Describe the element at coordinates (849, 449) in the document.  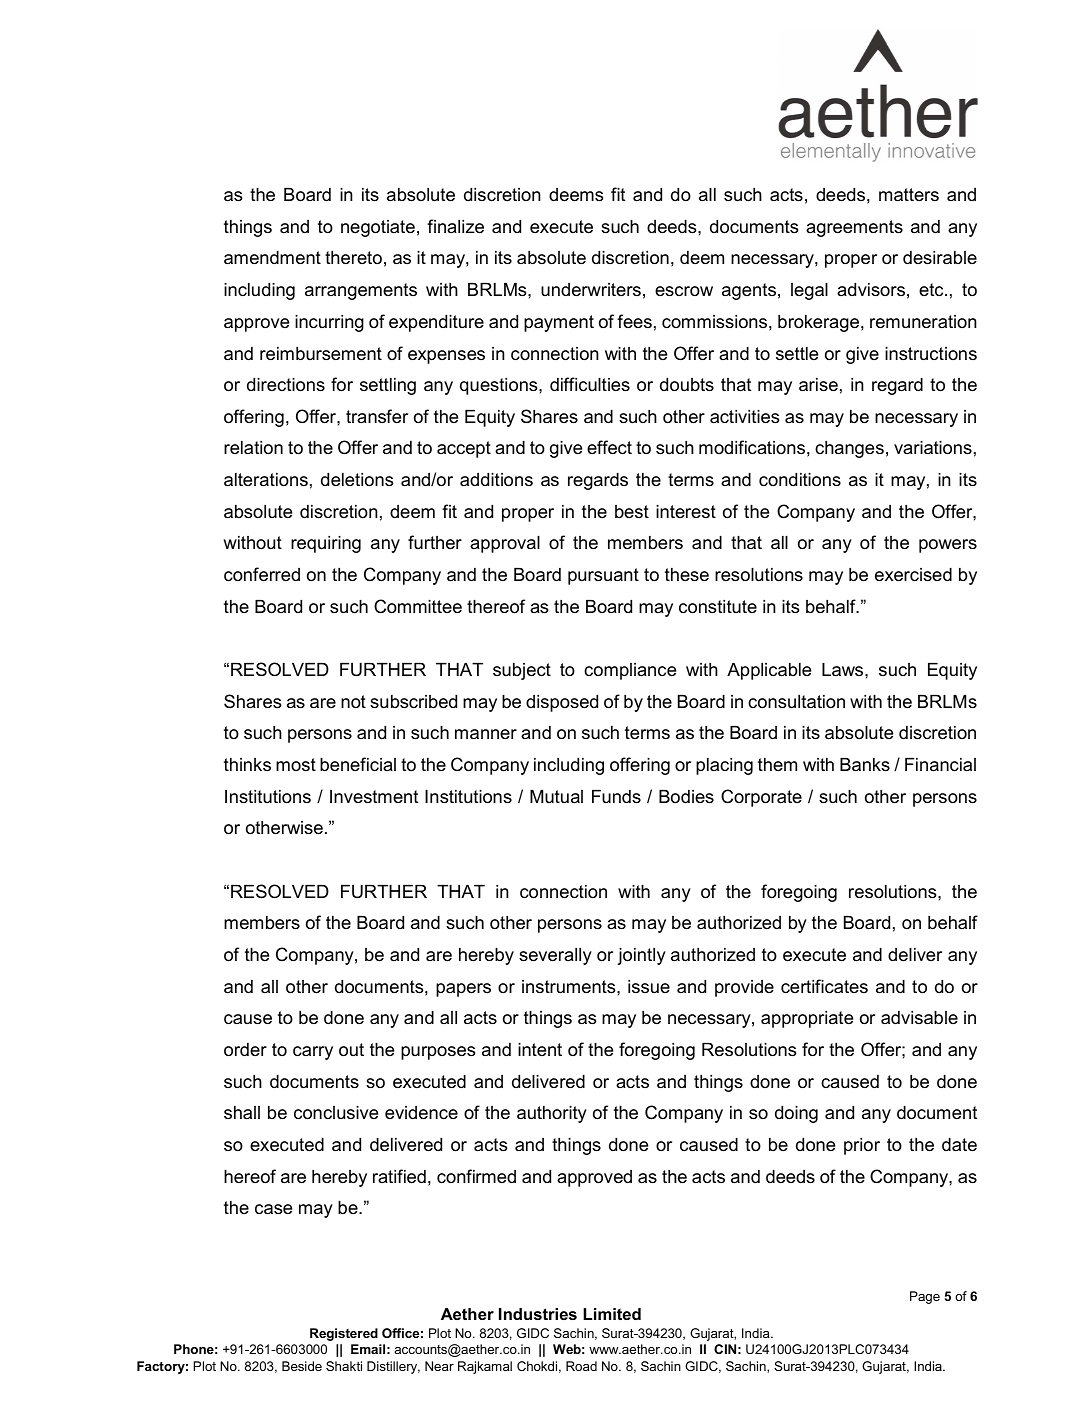
I see `changes` at that location.
